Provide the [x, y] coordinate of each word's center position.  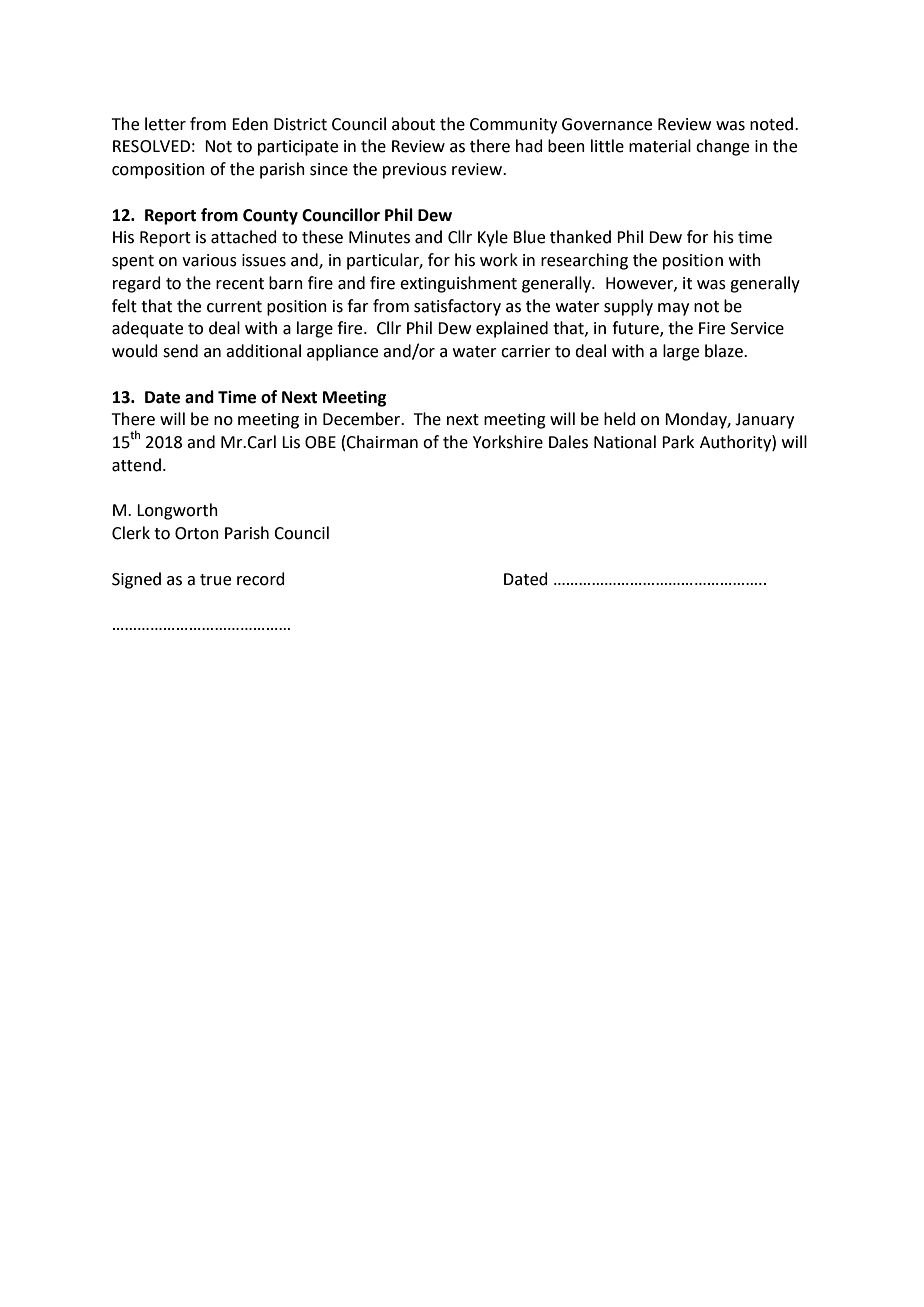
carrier [526, 351]
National [625, 442]
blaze [725, 351]
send [180, 351]
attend [136, 465]
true [215, 580]
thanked [580, 237]
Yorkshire [508, 442]
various [209, 260]
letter [165, 124]
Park [678, 442]
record [261, 579]
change [722, 147]
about [413, 124]
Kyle [493, 238]
